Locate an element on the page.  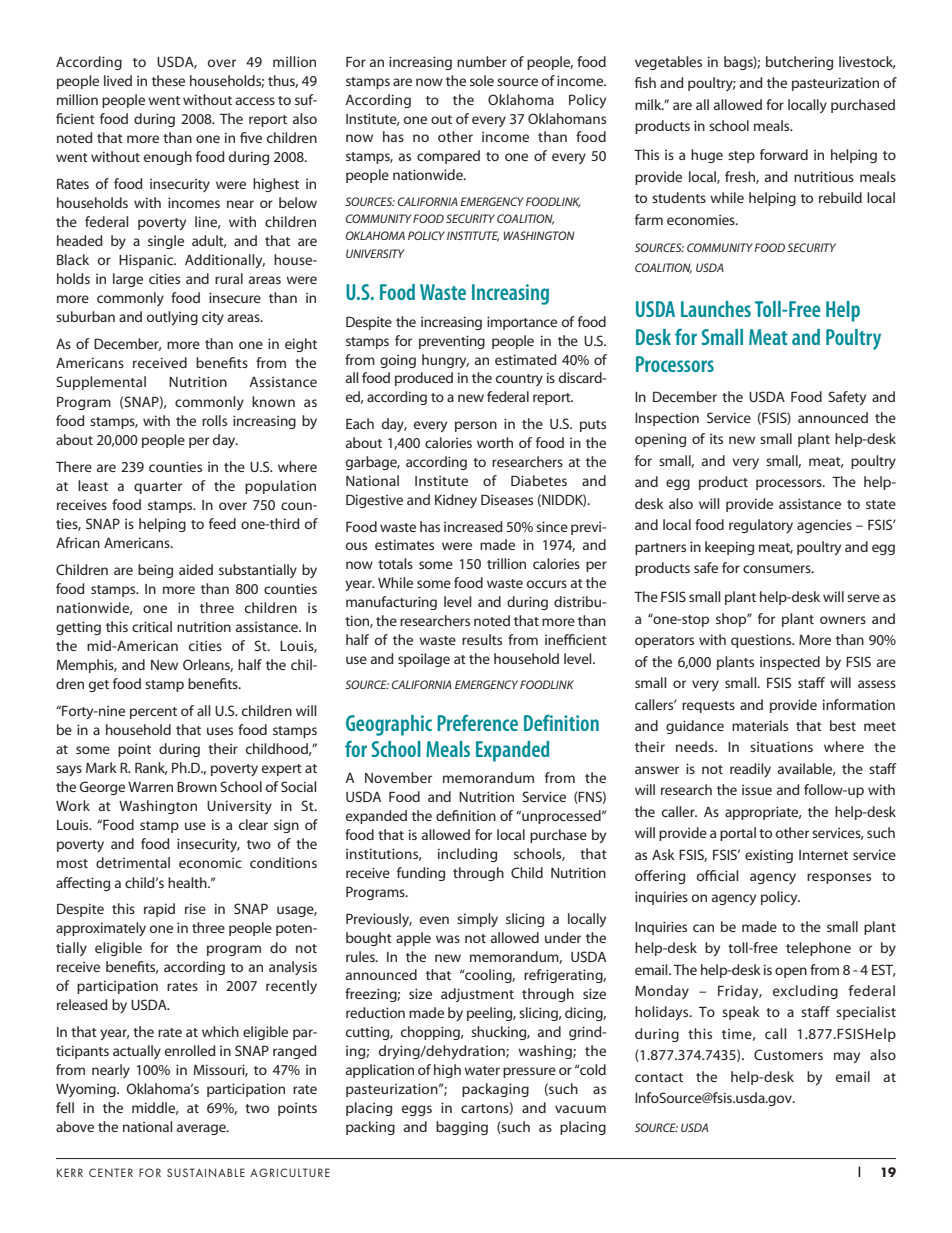
results is located at coordinates (482, 639).
